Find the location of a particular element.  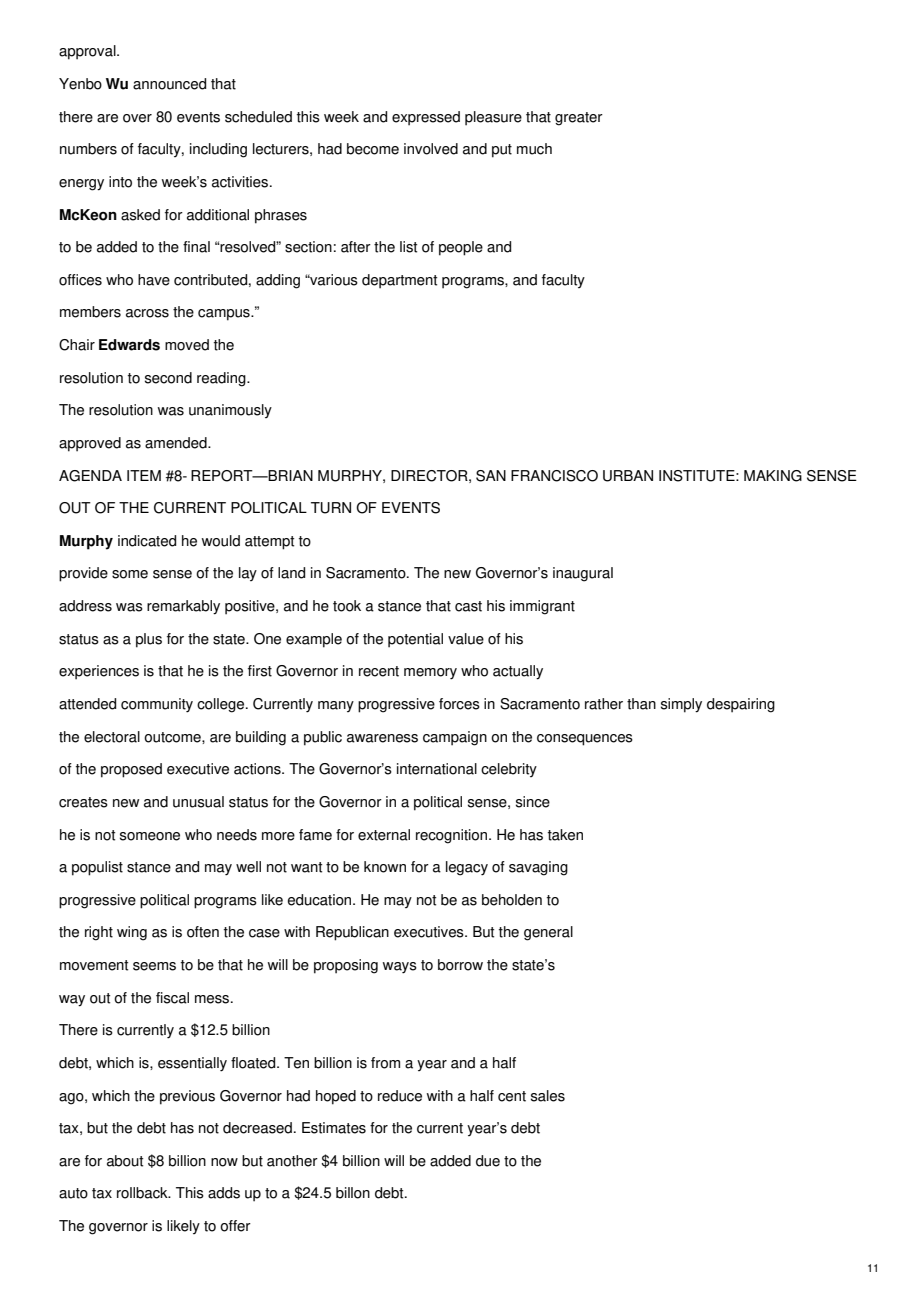

SAN is located at coordinates (491, 476).
